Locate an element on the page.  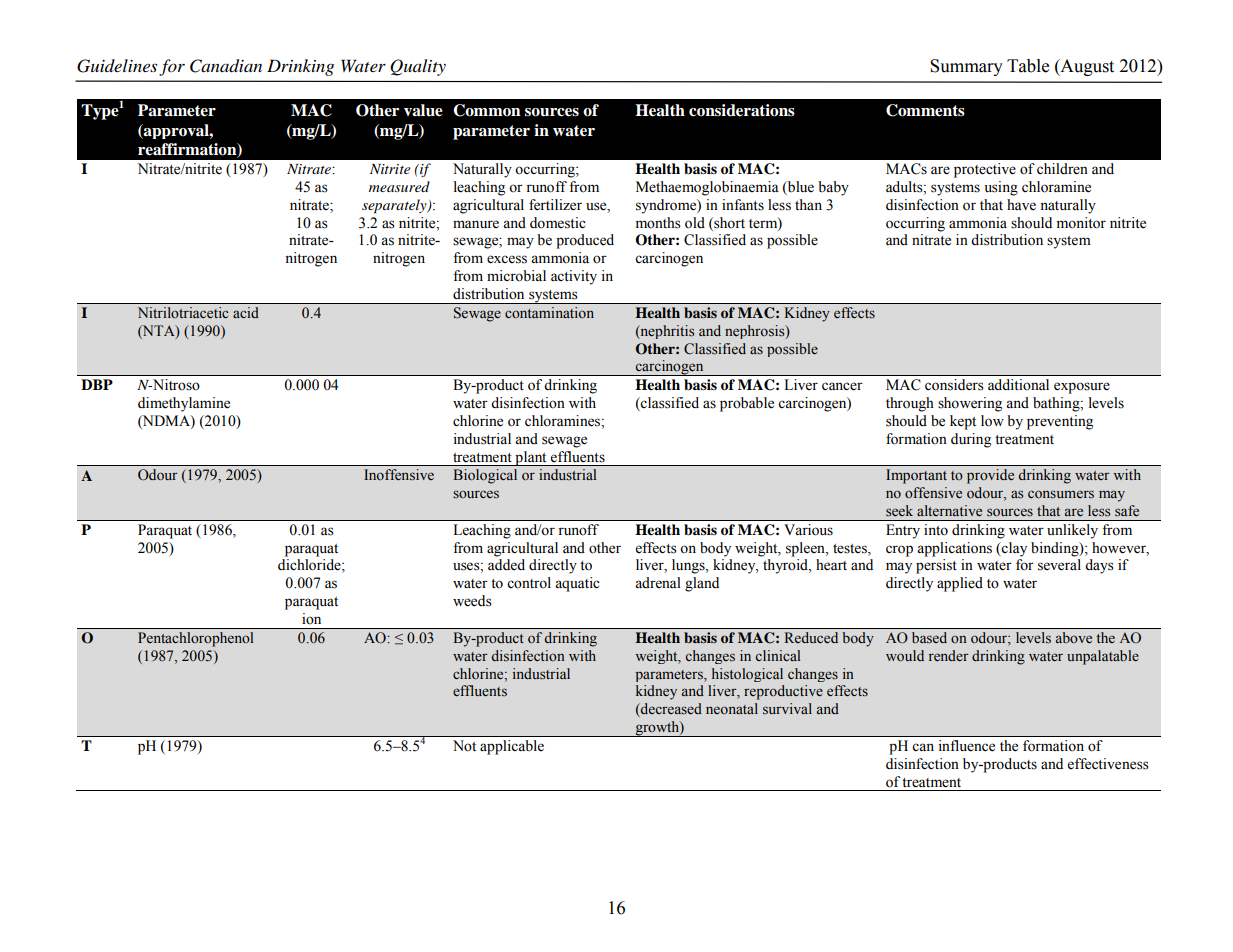
Canadian is located at coordinates (226, 66).
